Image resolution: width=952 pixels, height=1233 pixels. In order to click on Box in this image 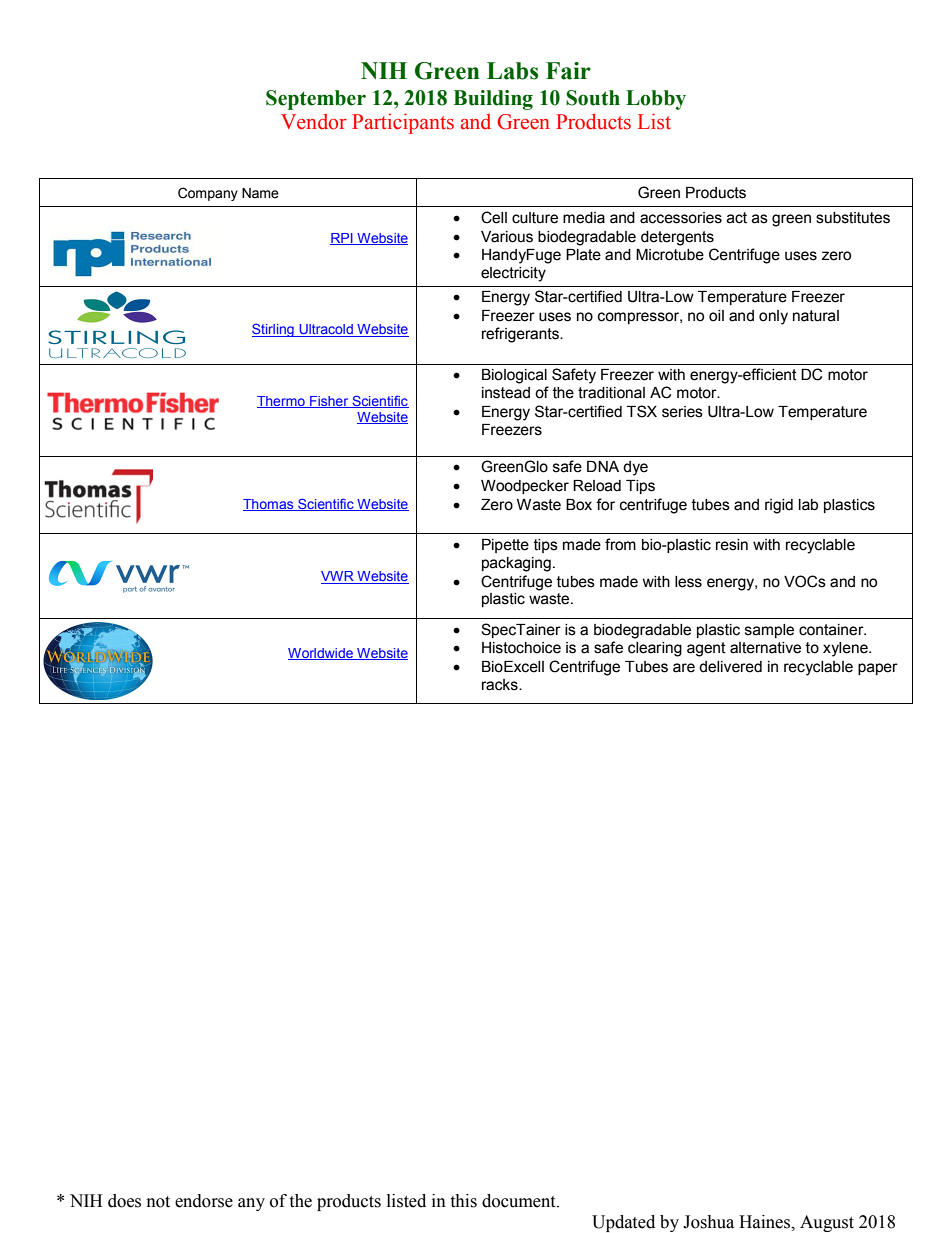, I will do `click(579, 505)`.
